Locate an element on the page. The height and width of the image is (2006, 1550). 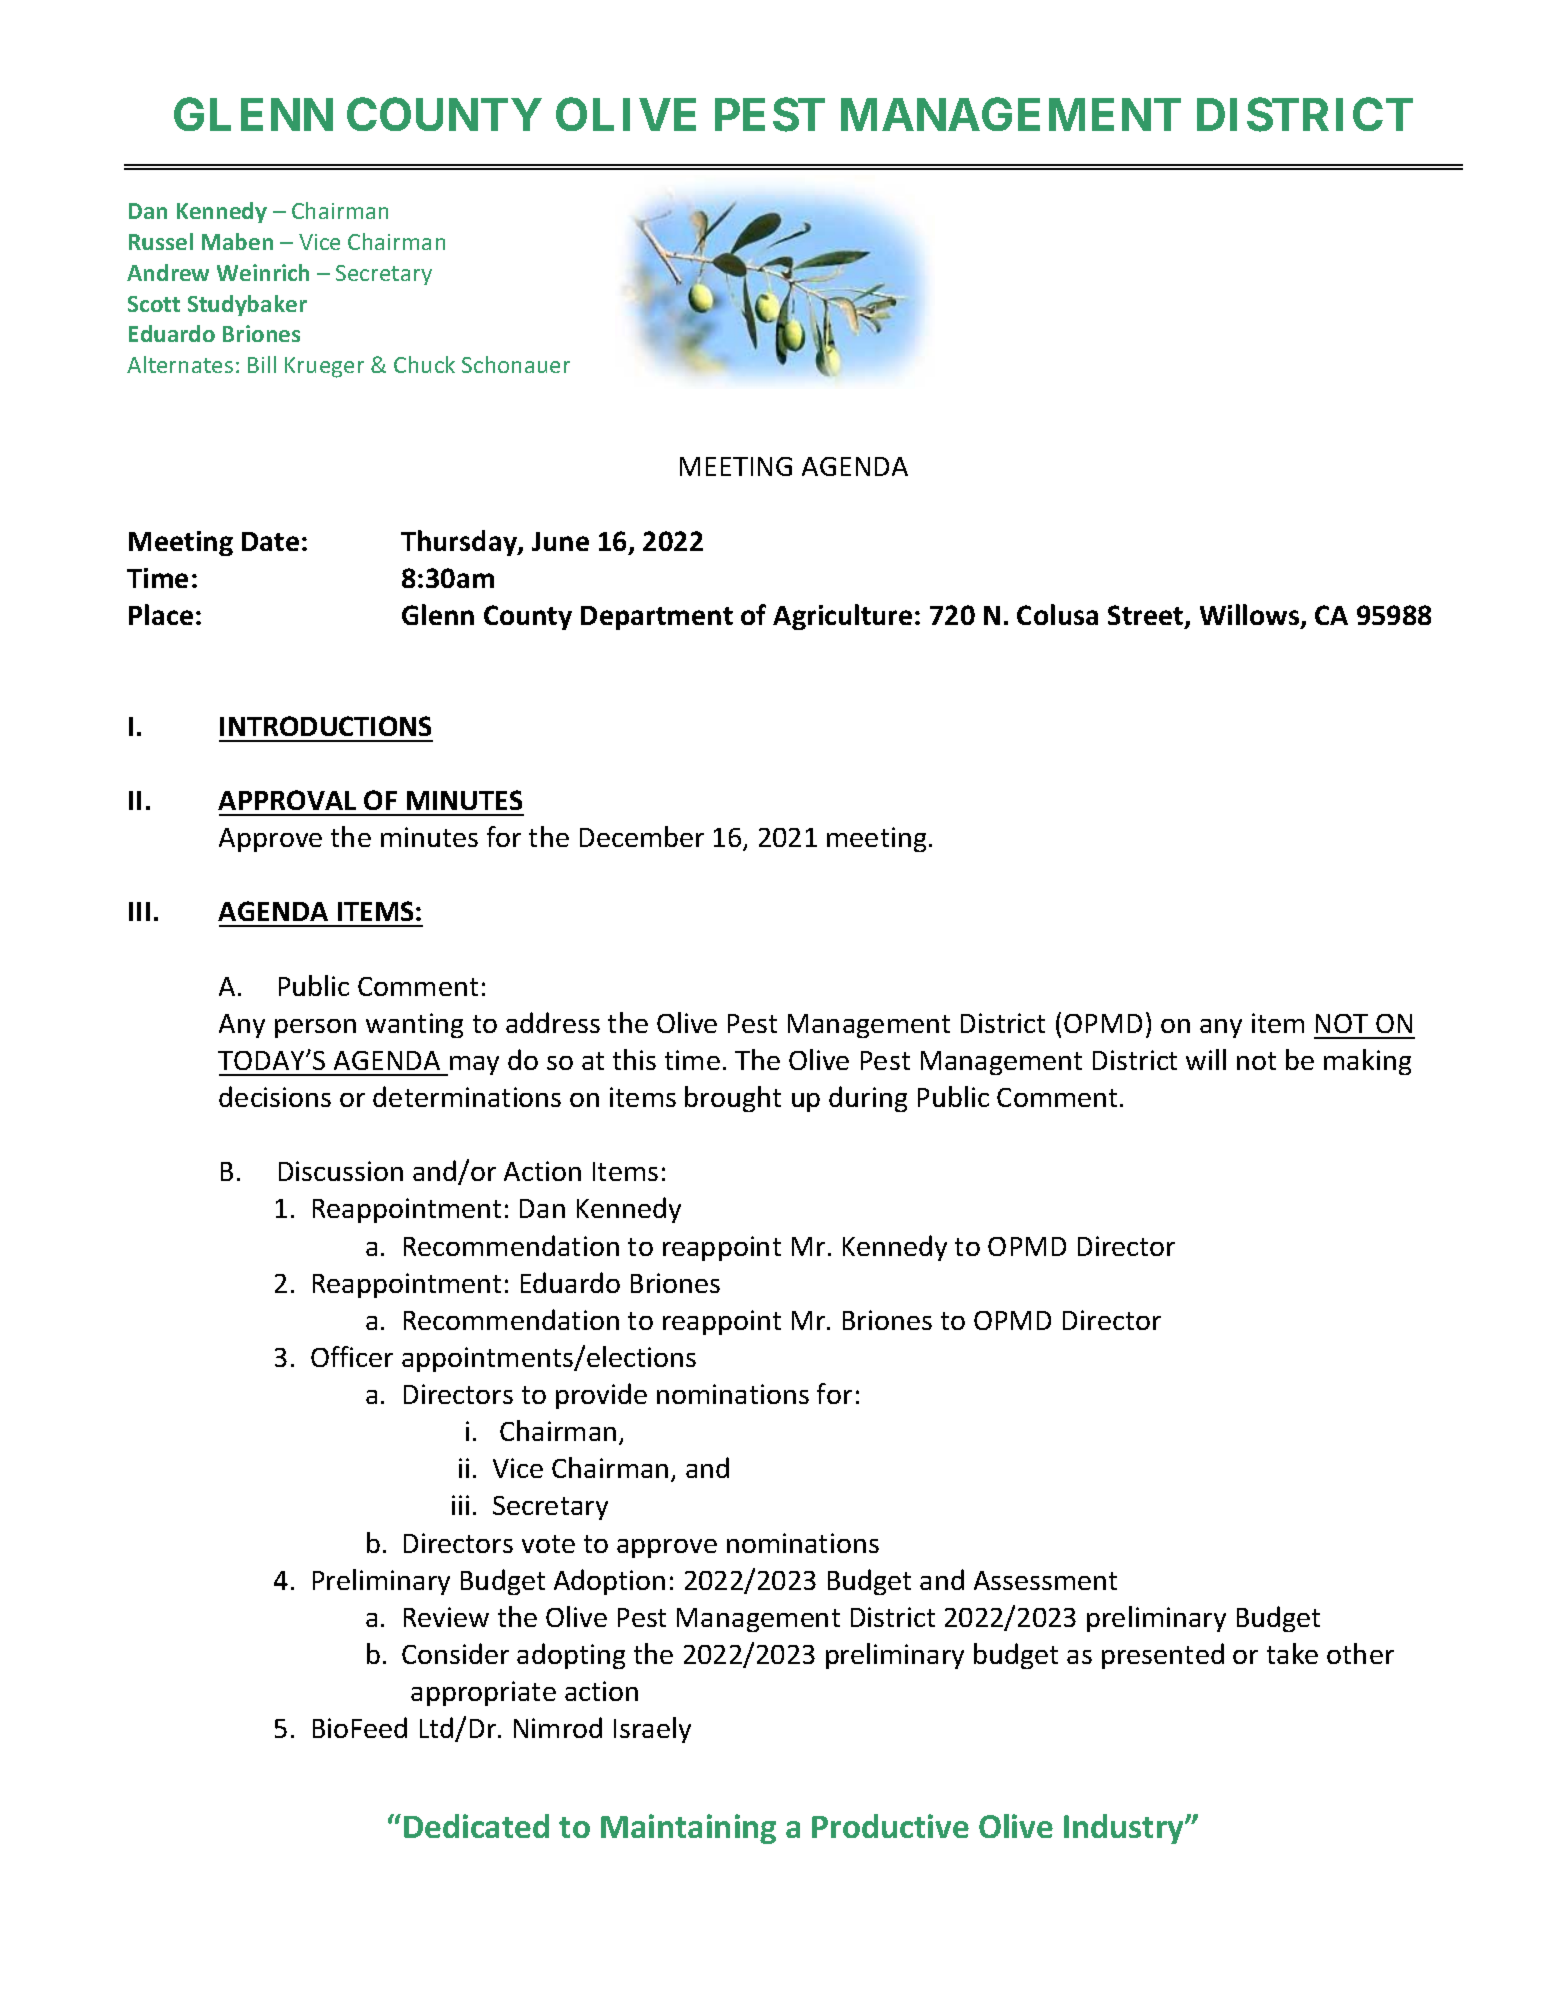
making is located at coordinates (1367, 1062).
